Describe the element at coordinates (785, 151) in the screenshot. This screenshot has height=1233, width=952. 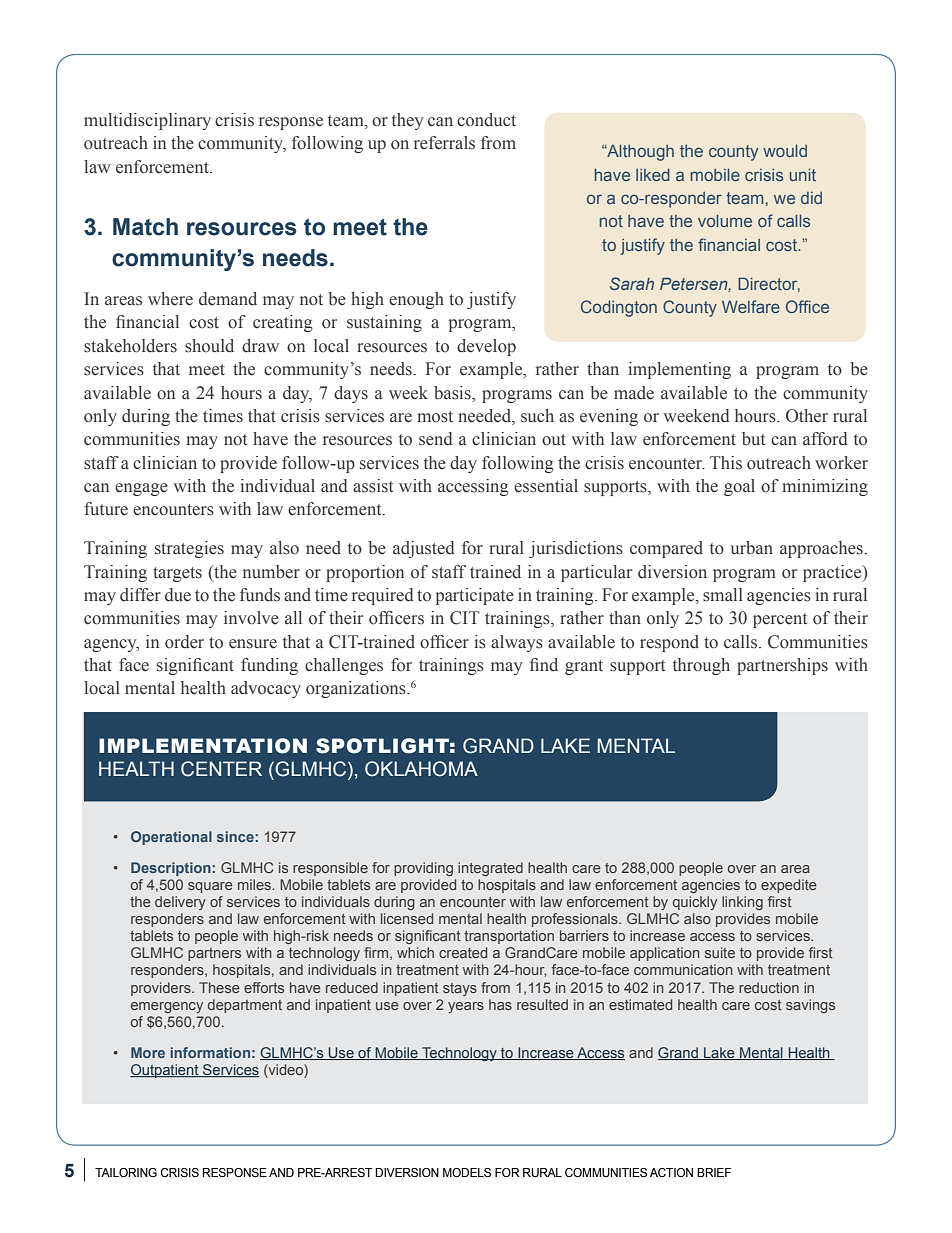
I see `would` at that location.
